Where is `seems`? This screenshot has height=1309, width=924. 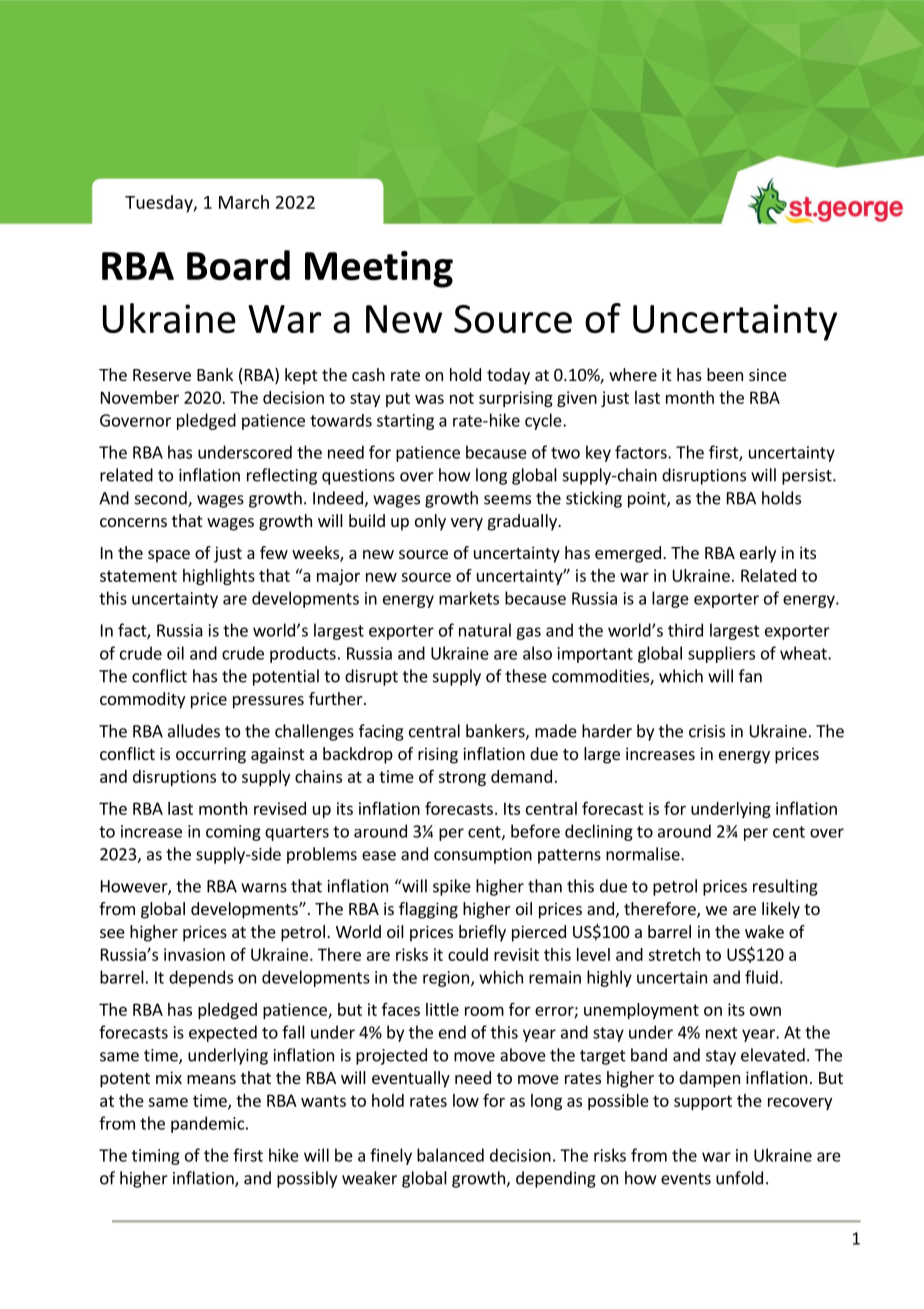 seems is located at coordinates (507, 500).
